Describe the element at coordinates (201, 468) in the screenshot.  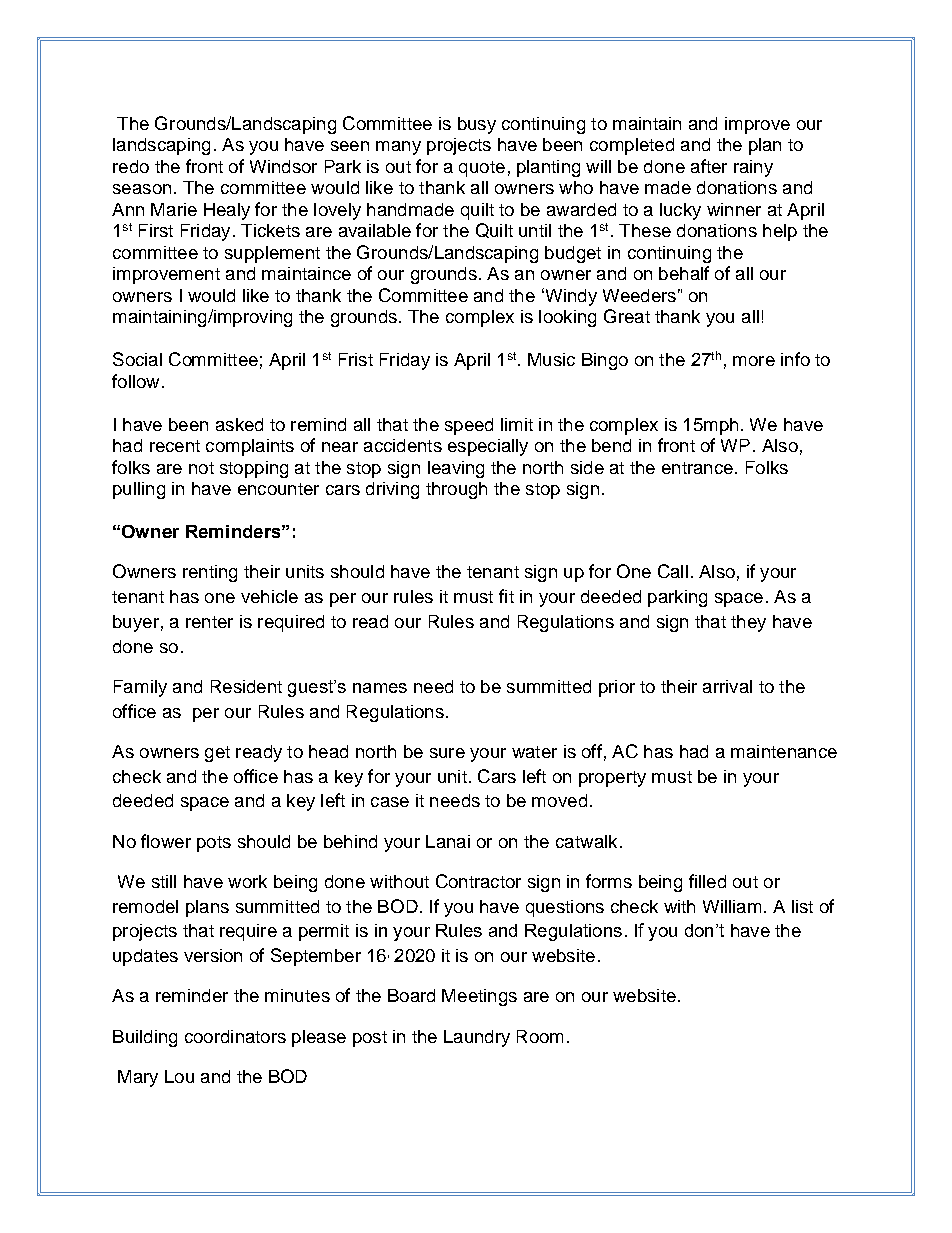
I see `not` at that location.
